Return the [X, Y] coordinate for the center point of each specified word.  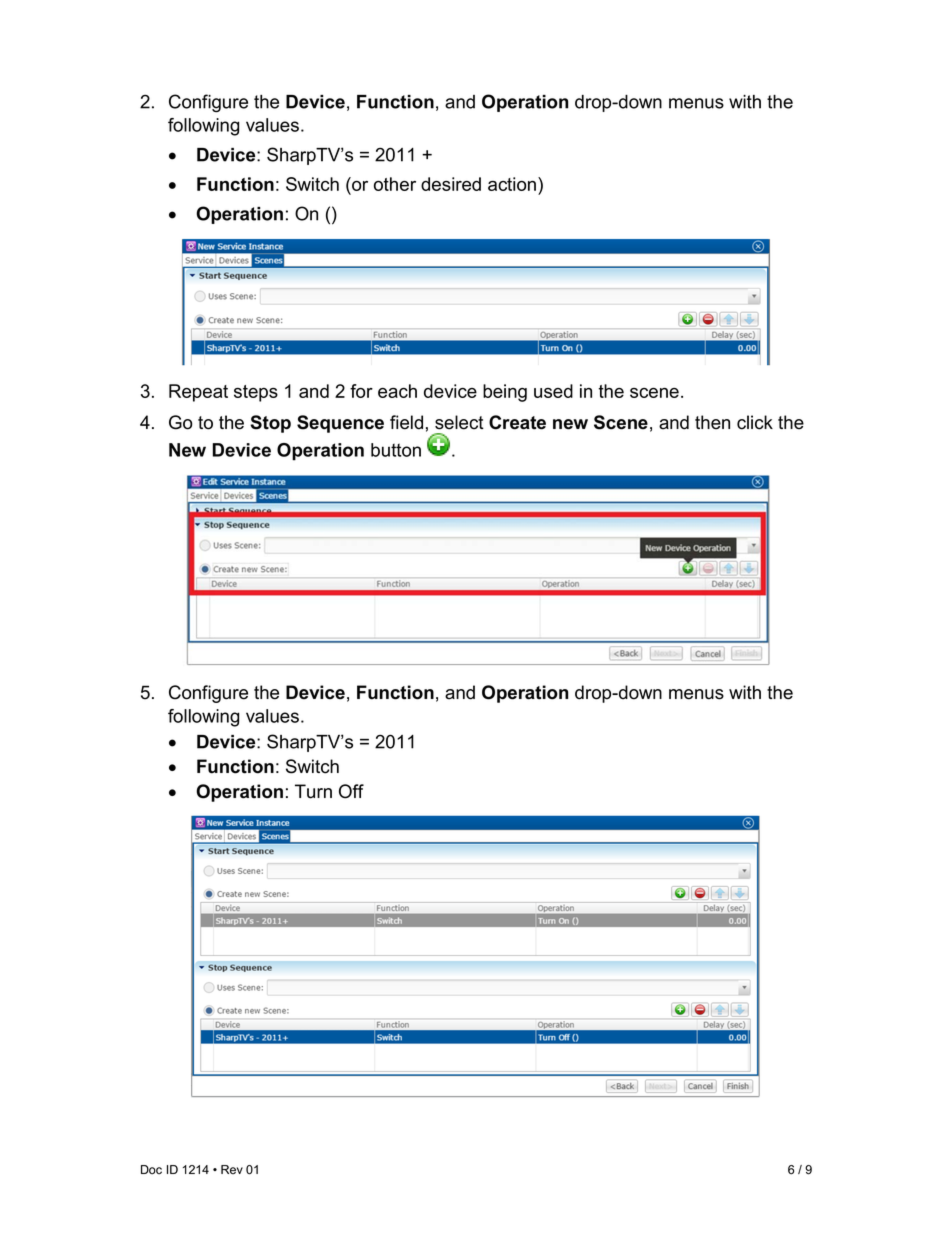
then [712, 422]
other [395, 184]
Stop [270, 424]
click [755, 422]
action [513, 184]
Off [351, 791]
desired [451, 184]
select [459, 422]
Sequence [340, 424]
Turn [313, 791]
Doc [151, 1170]
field [406, 422]
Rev [232, 1170]
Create [517, 422]
